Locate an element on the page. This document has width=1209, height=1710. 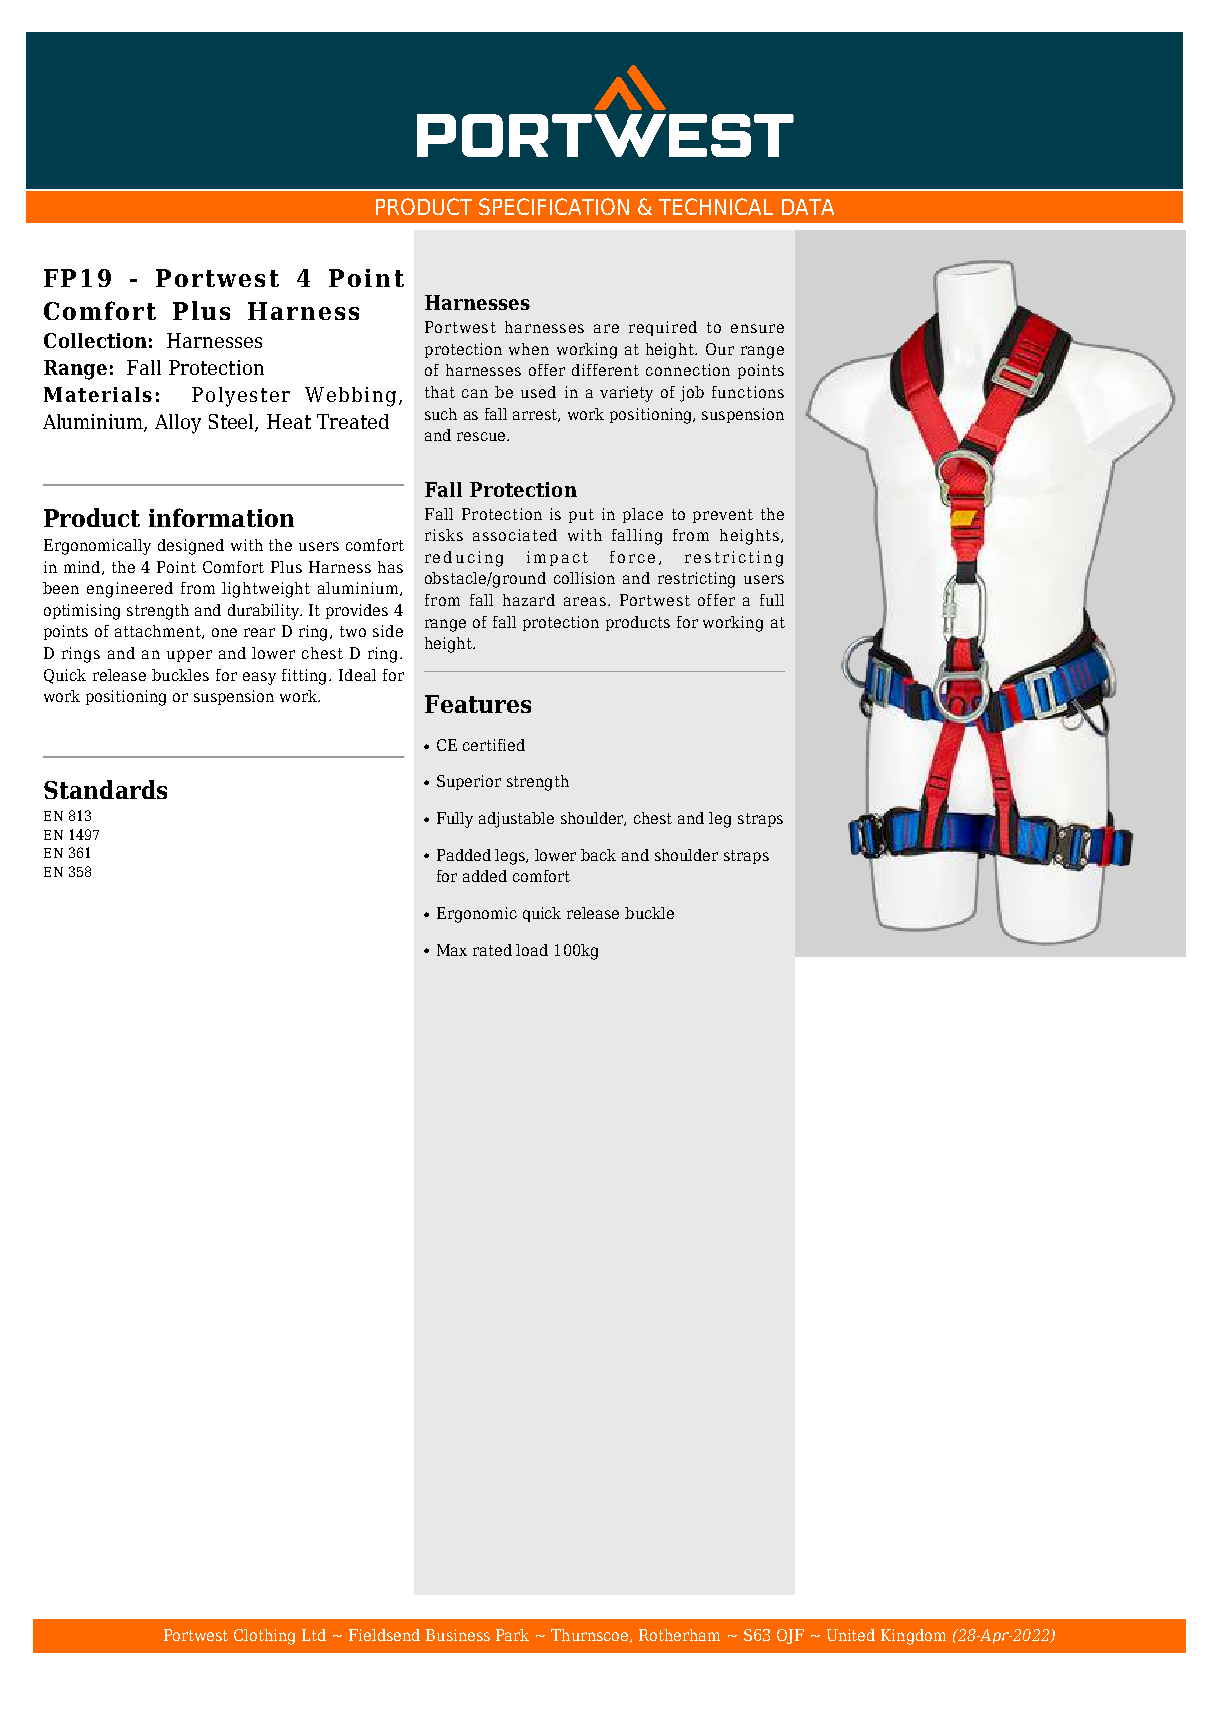
load is located at coordinates (532, 950).
